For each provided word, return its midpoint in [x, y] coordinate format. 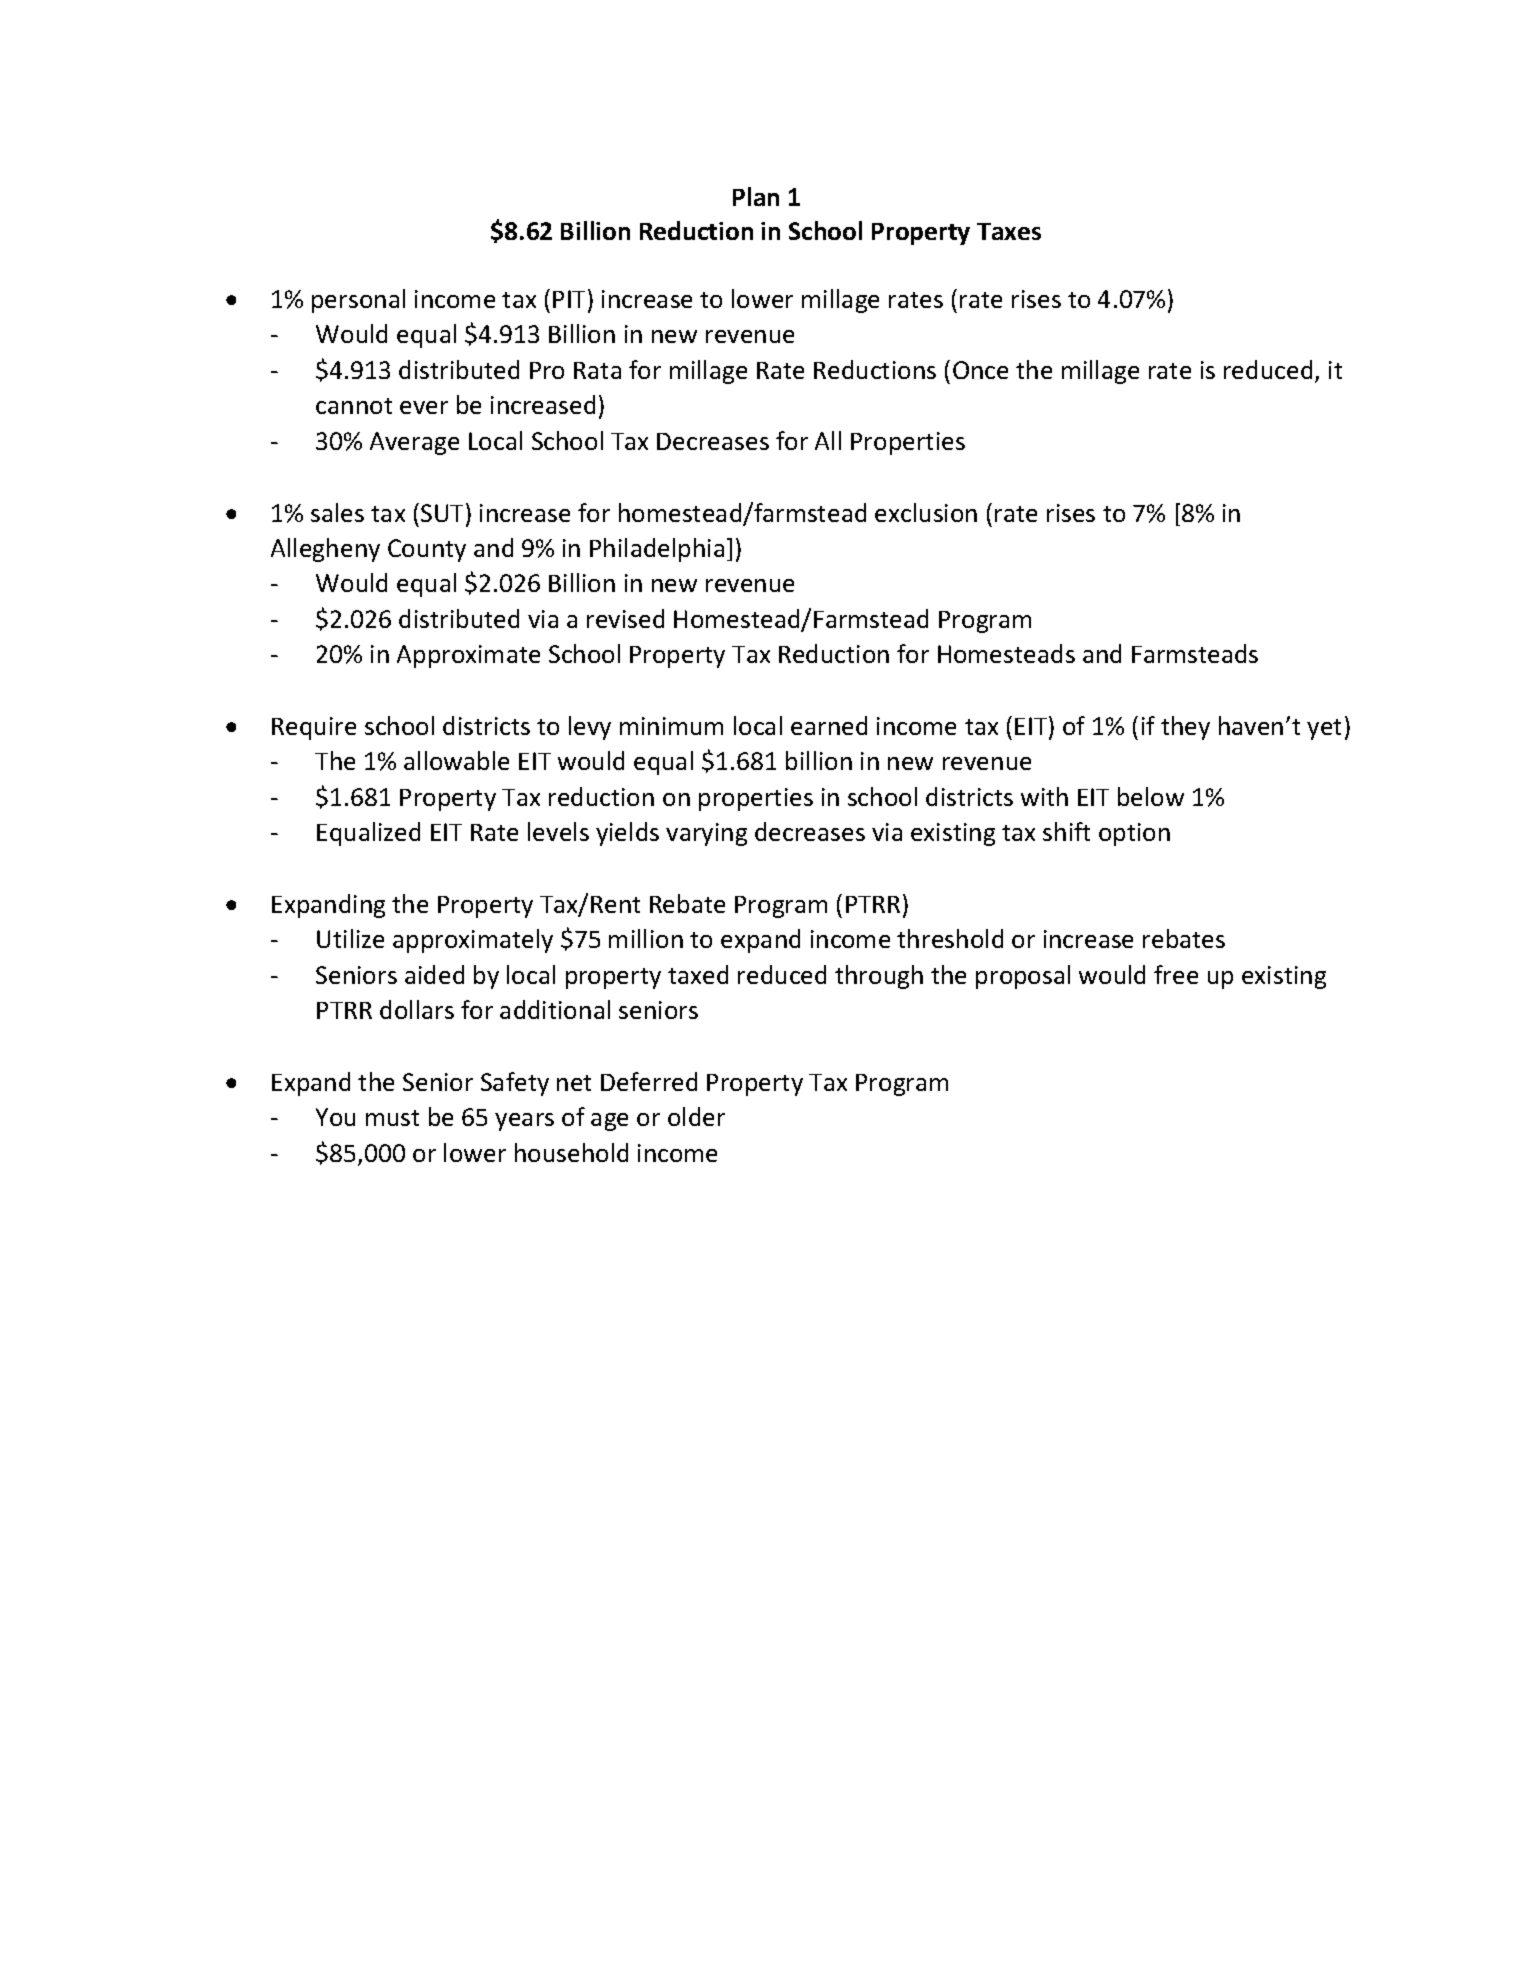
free [1176, 974]
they [1185, 728]
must [392, 1118]
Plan [756, 196]
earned [829, 725]
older [696, 1116]
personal [358, 301]
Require [314, 728]
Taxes [1009, 231]
